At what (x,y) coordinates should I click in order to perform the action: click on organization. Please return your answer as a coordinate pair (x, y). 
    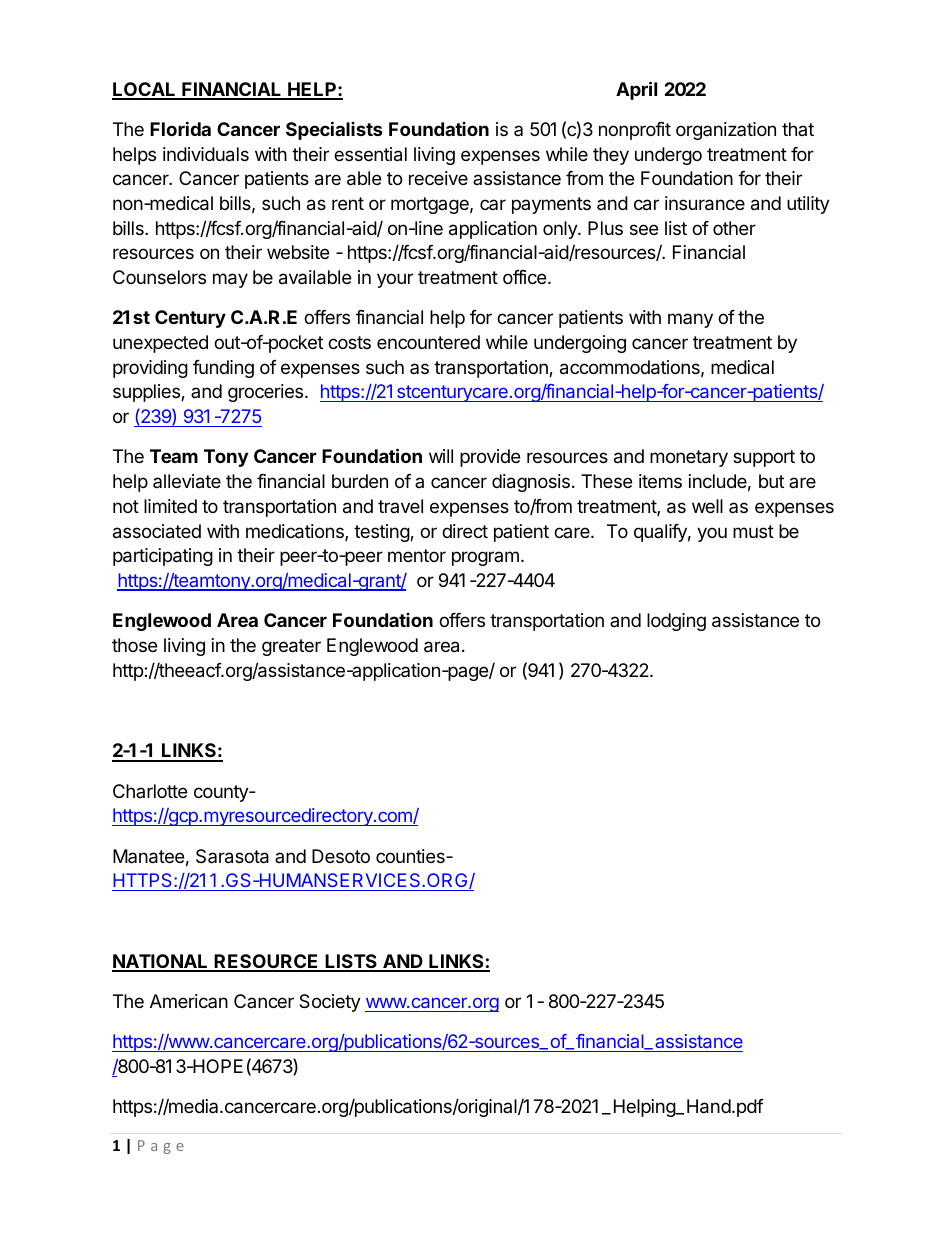
    Looking at the image, I should click on (726, 131).
